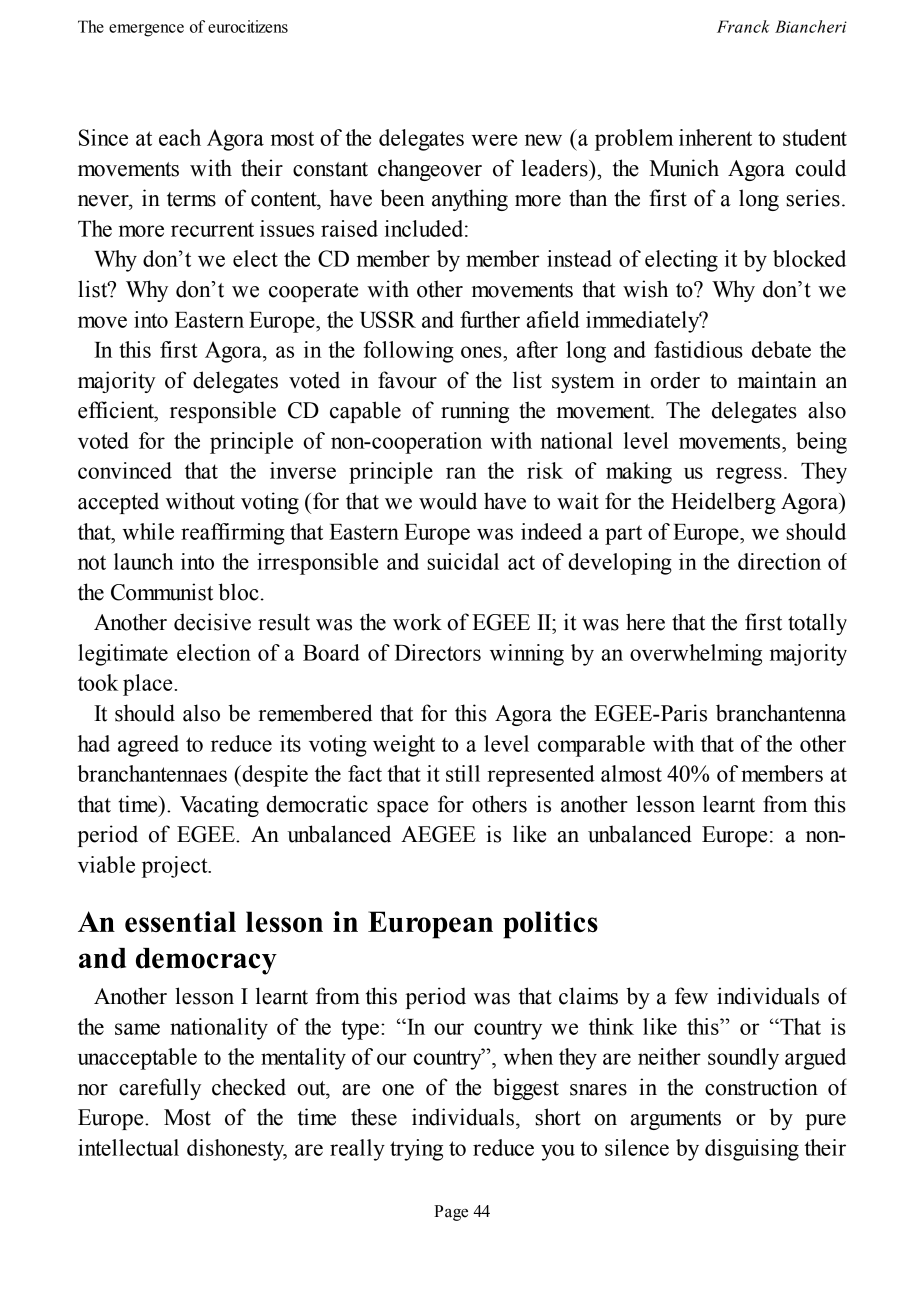  Describe the element at coordinates (146, 30) in the screenshot. I see `emergence` at that location.
